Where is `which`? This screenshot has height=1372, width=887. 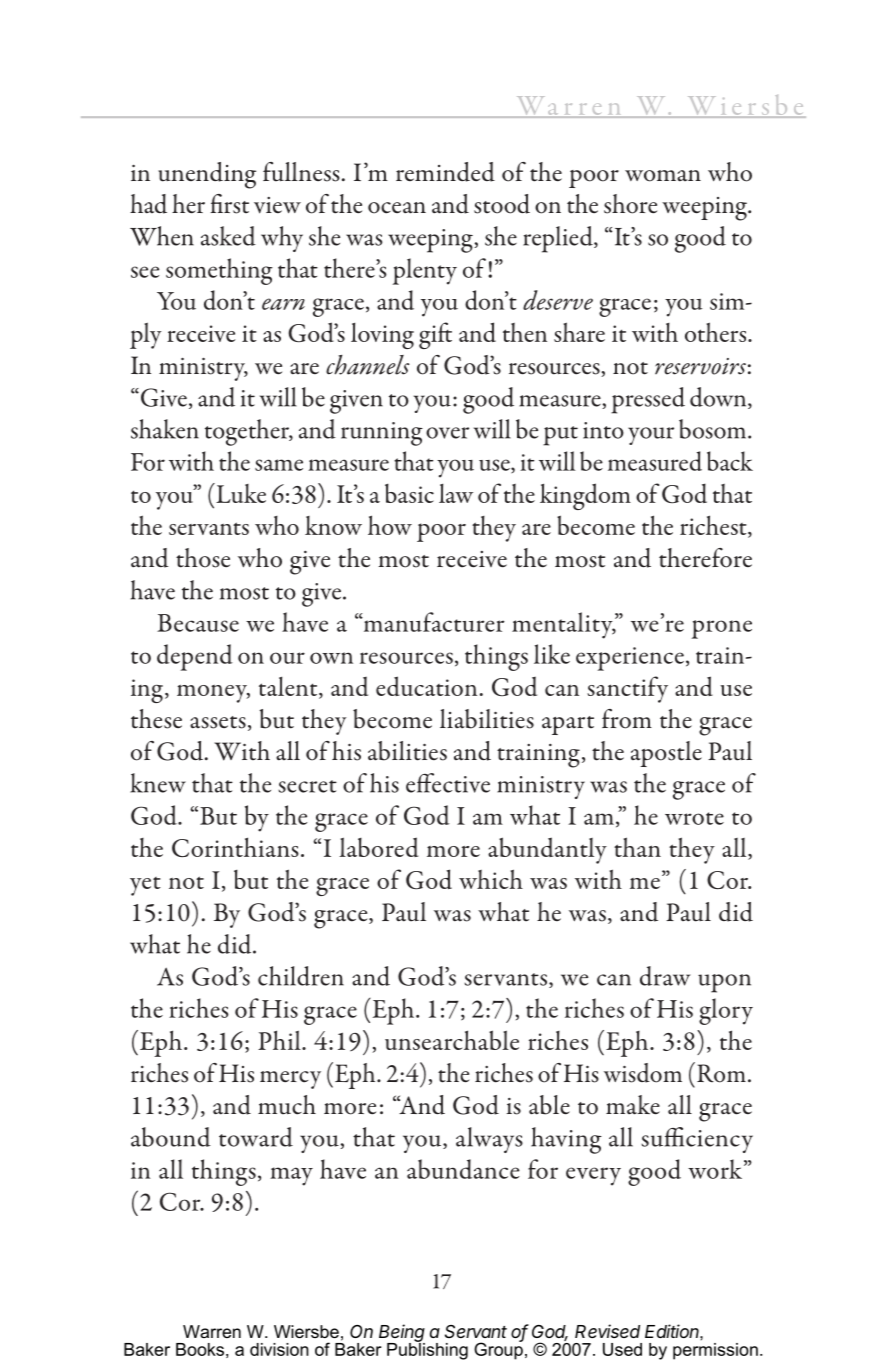
which is located at coordinates (491, 879).
